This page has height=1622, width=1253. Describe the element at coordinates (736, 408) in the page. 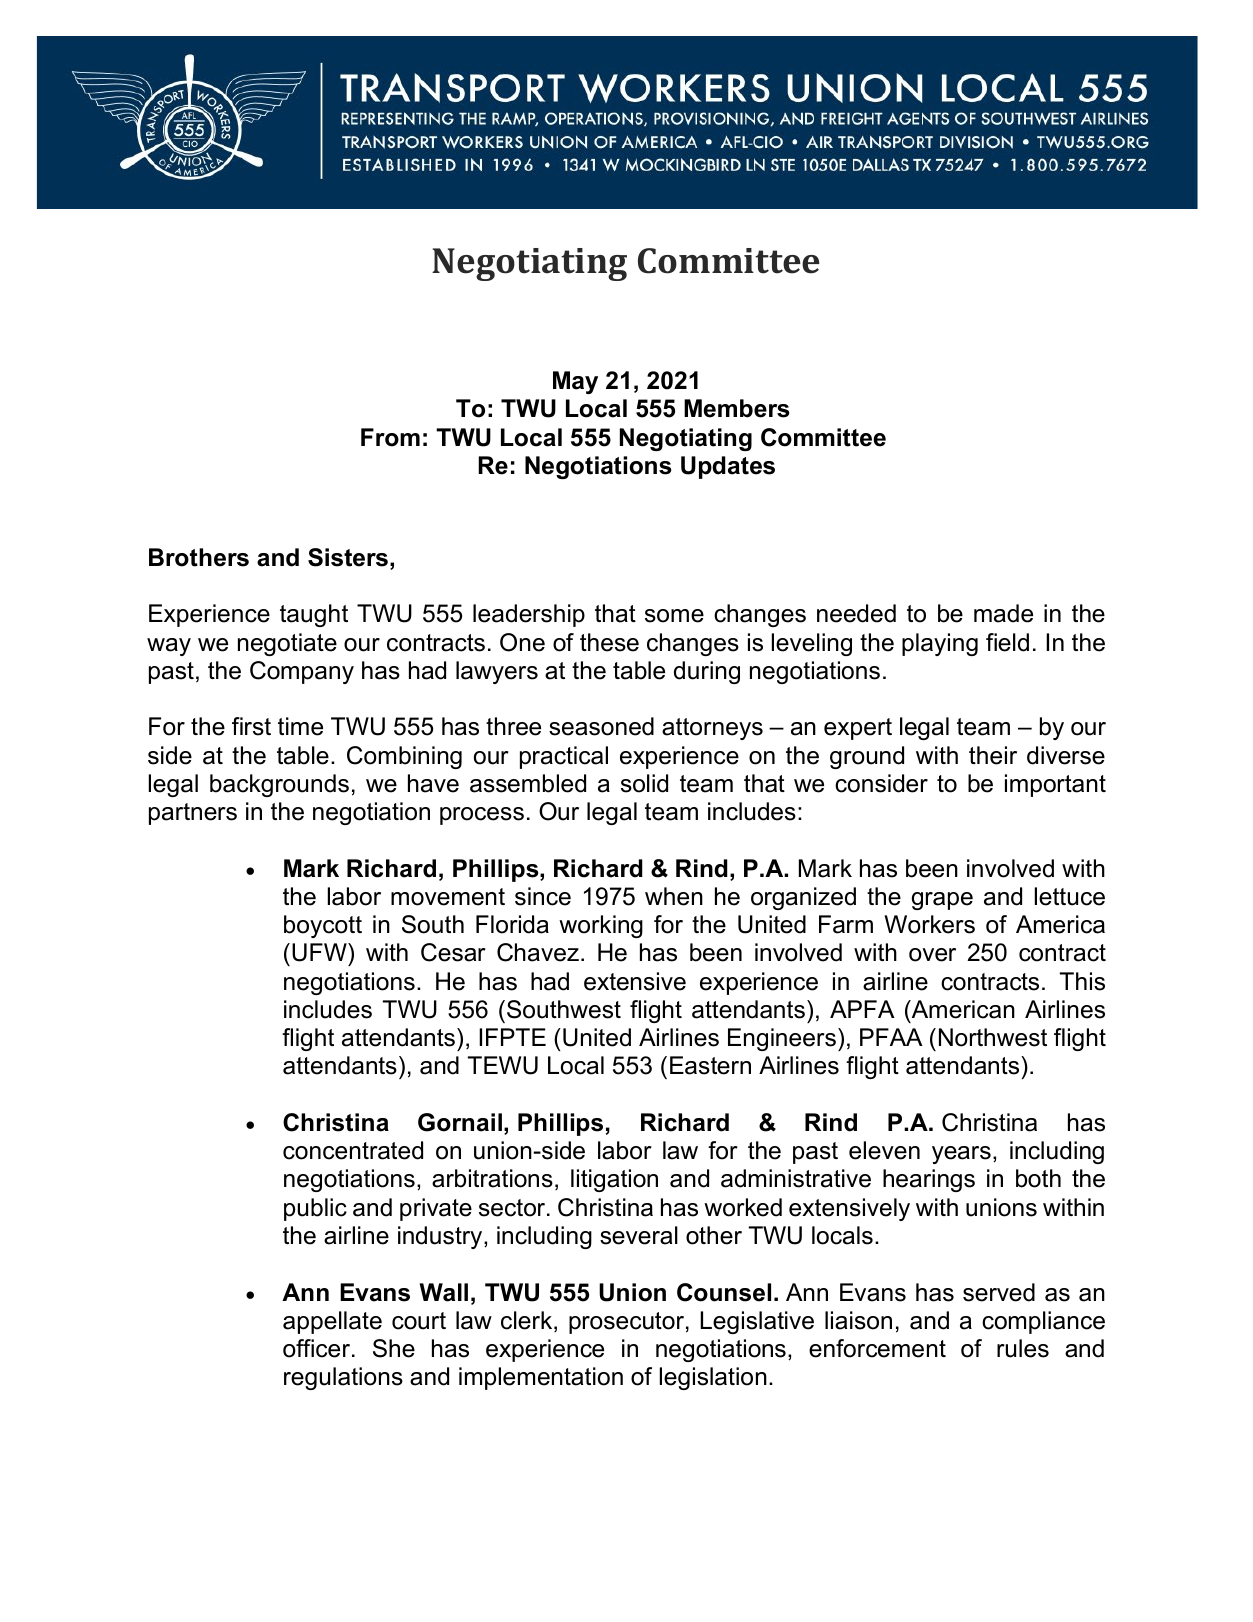

I see `Members` at that location.
